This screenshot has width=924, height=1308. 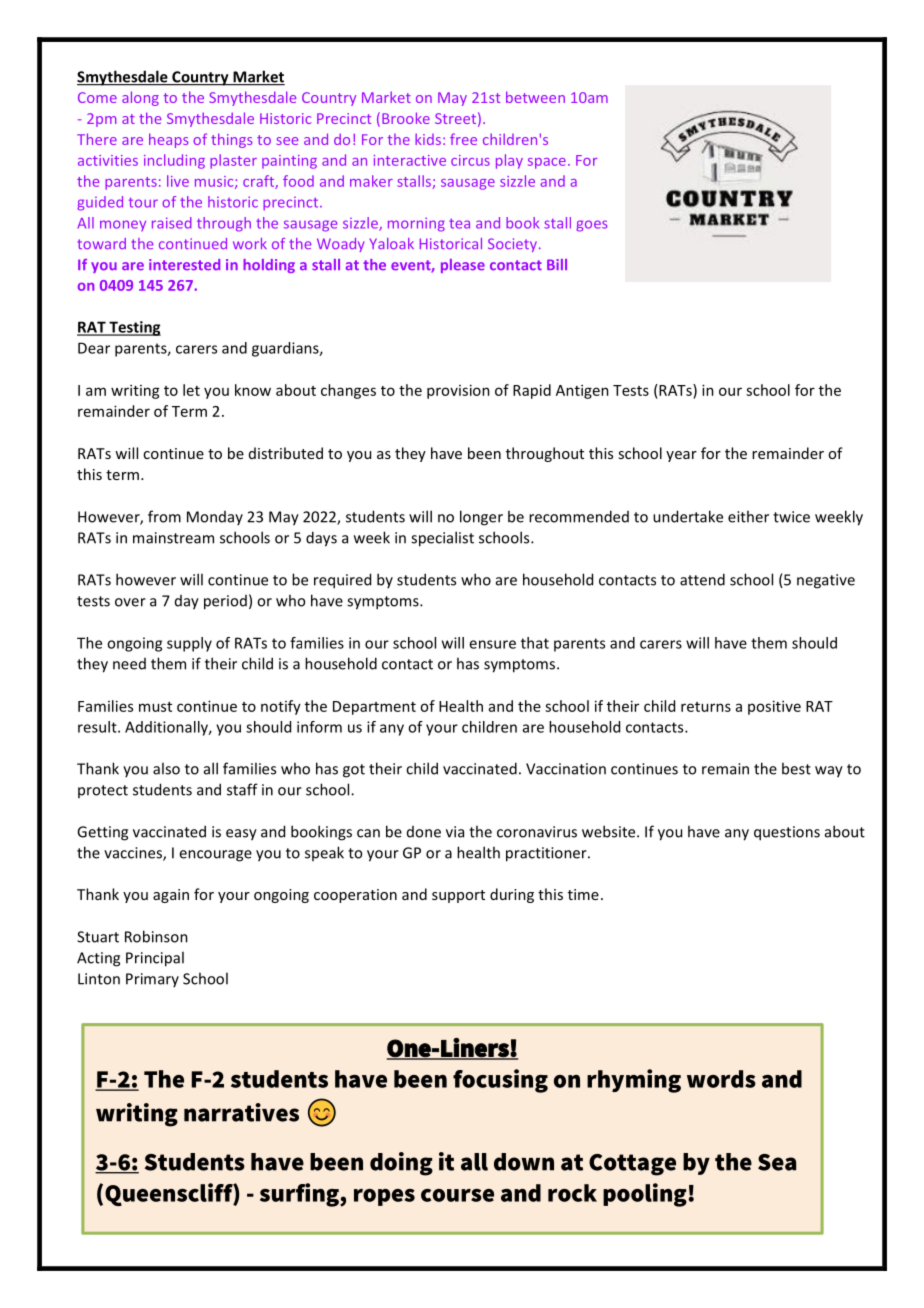 What do you see at coordinates (591, 226) in the screenshot?
I see `goes` at bounding box center [591, 226].
